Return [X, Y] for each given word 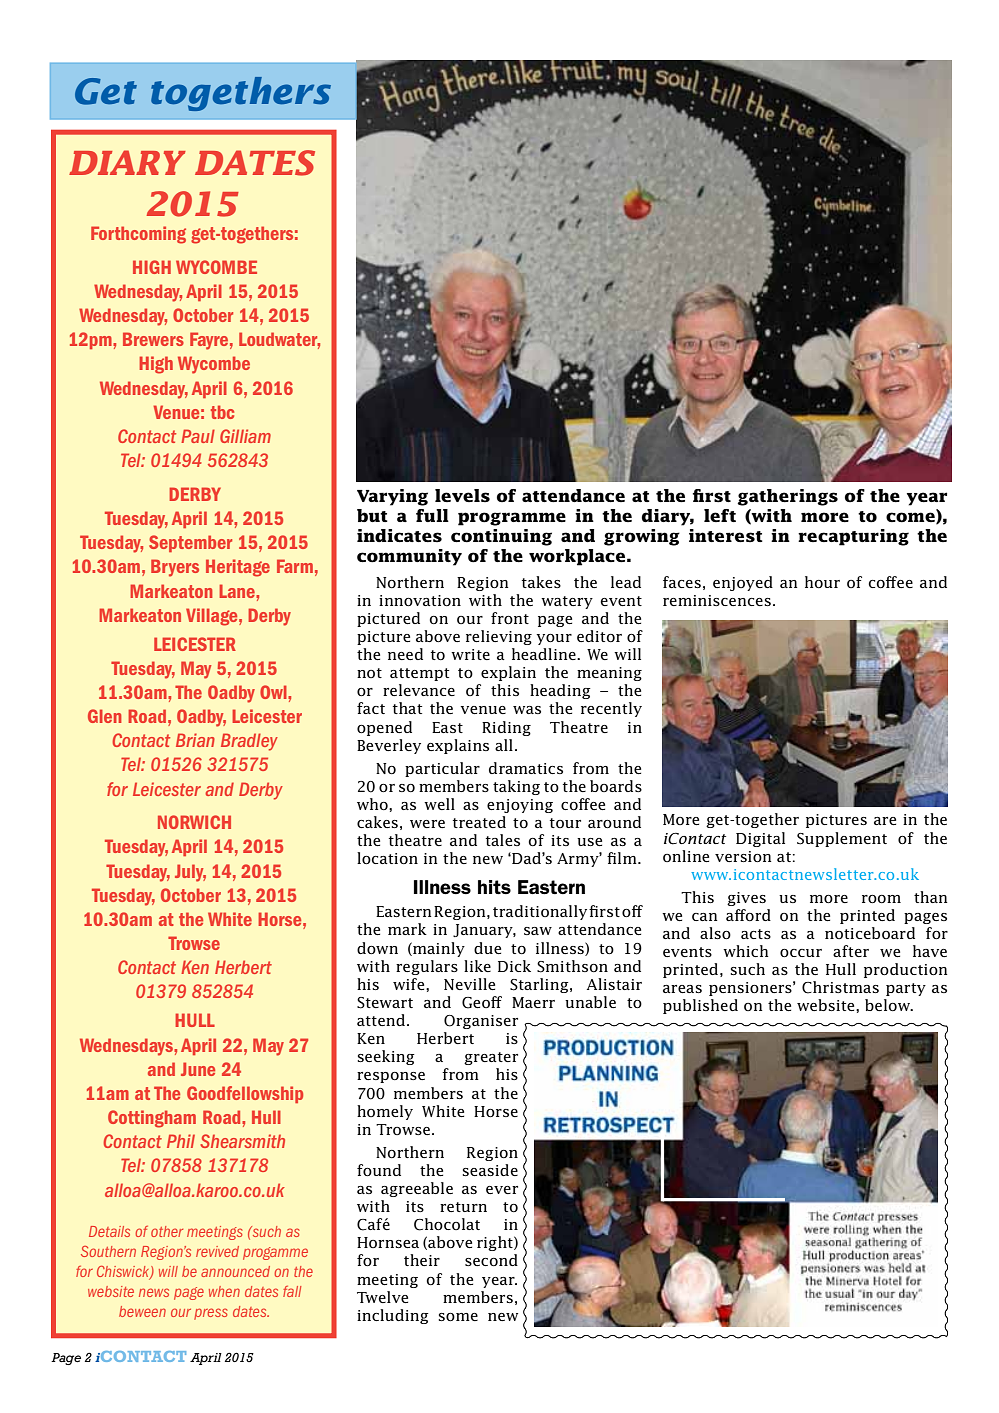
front [510, 618]
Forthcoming [138, 235]
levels [462, 496]
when [224, 1291]
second [491, 1260]
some [458, 1317]
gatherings [787, 497]
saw [538, 931]
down [377, 948]
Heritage [238, 568]
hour [822, 582]
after [851, 951]
